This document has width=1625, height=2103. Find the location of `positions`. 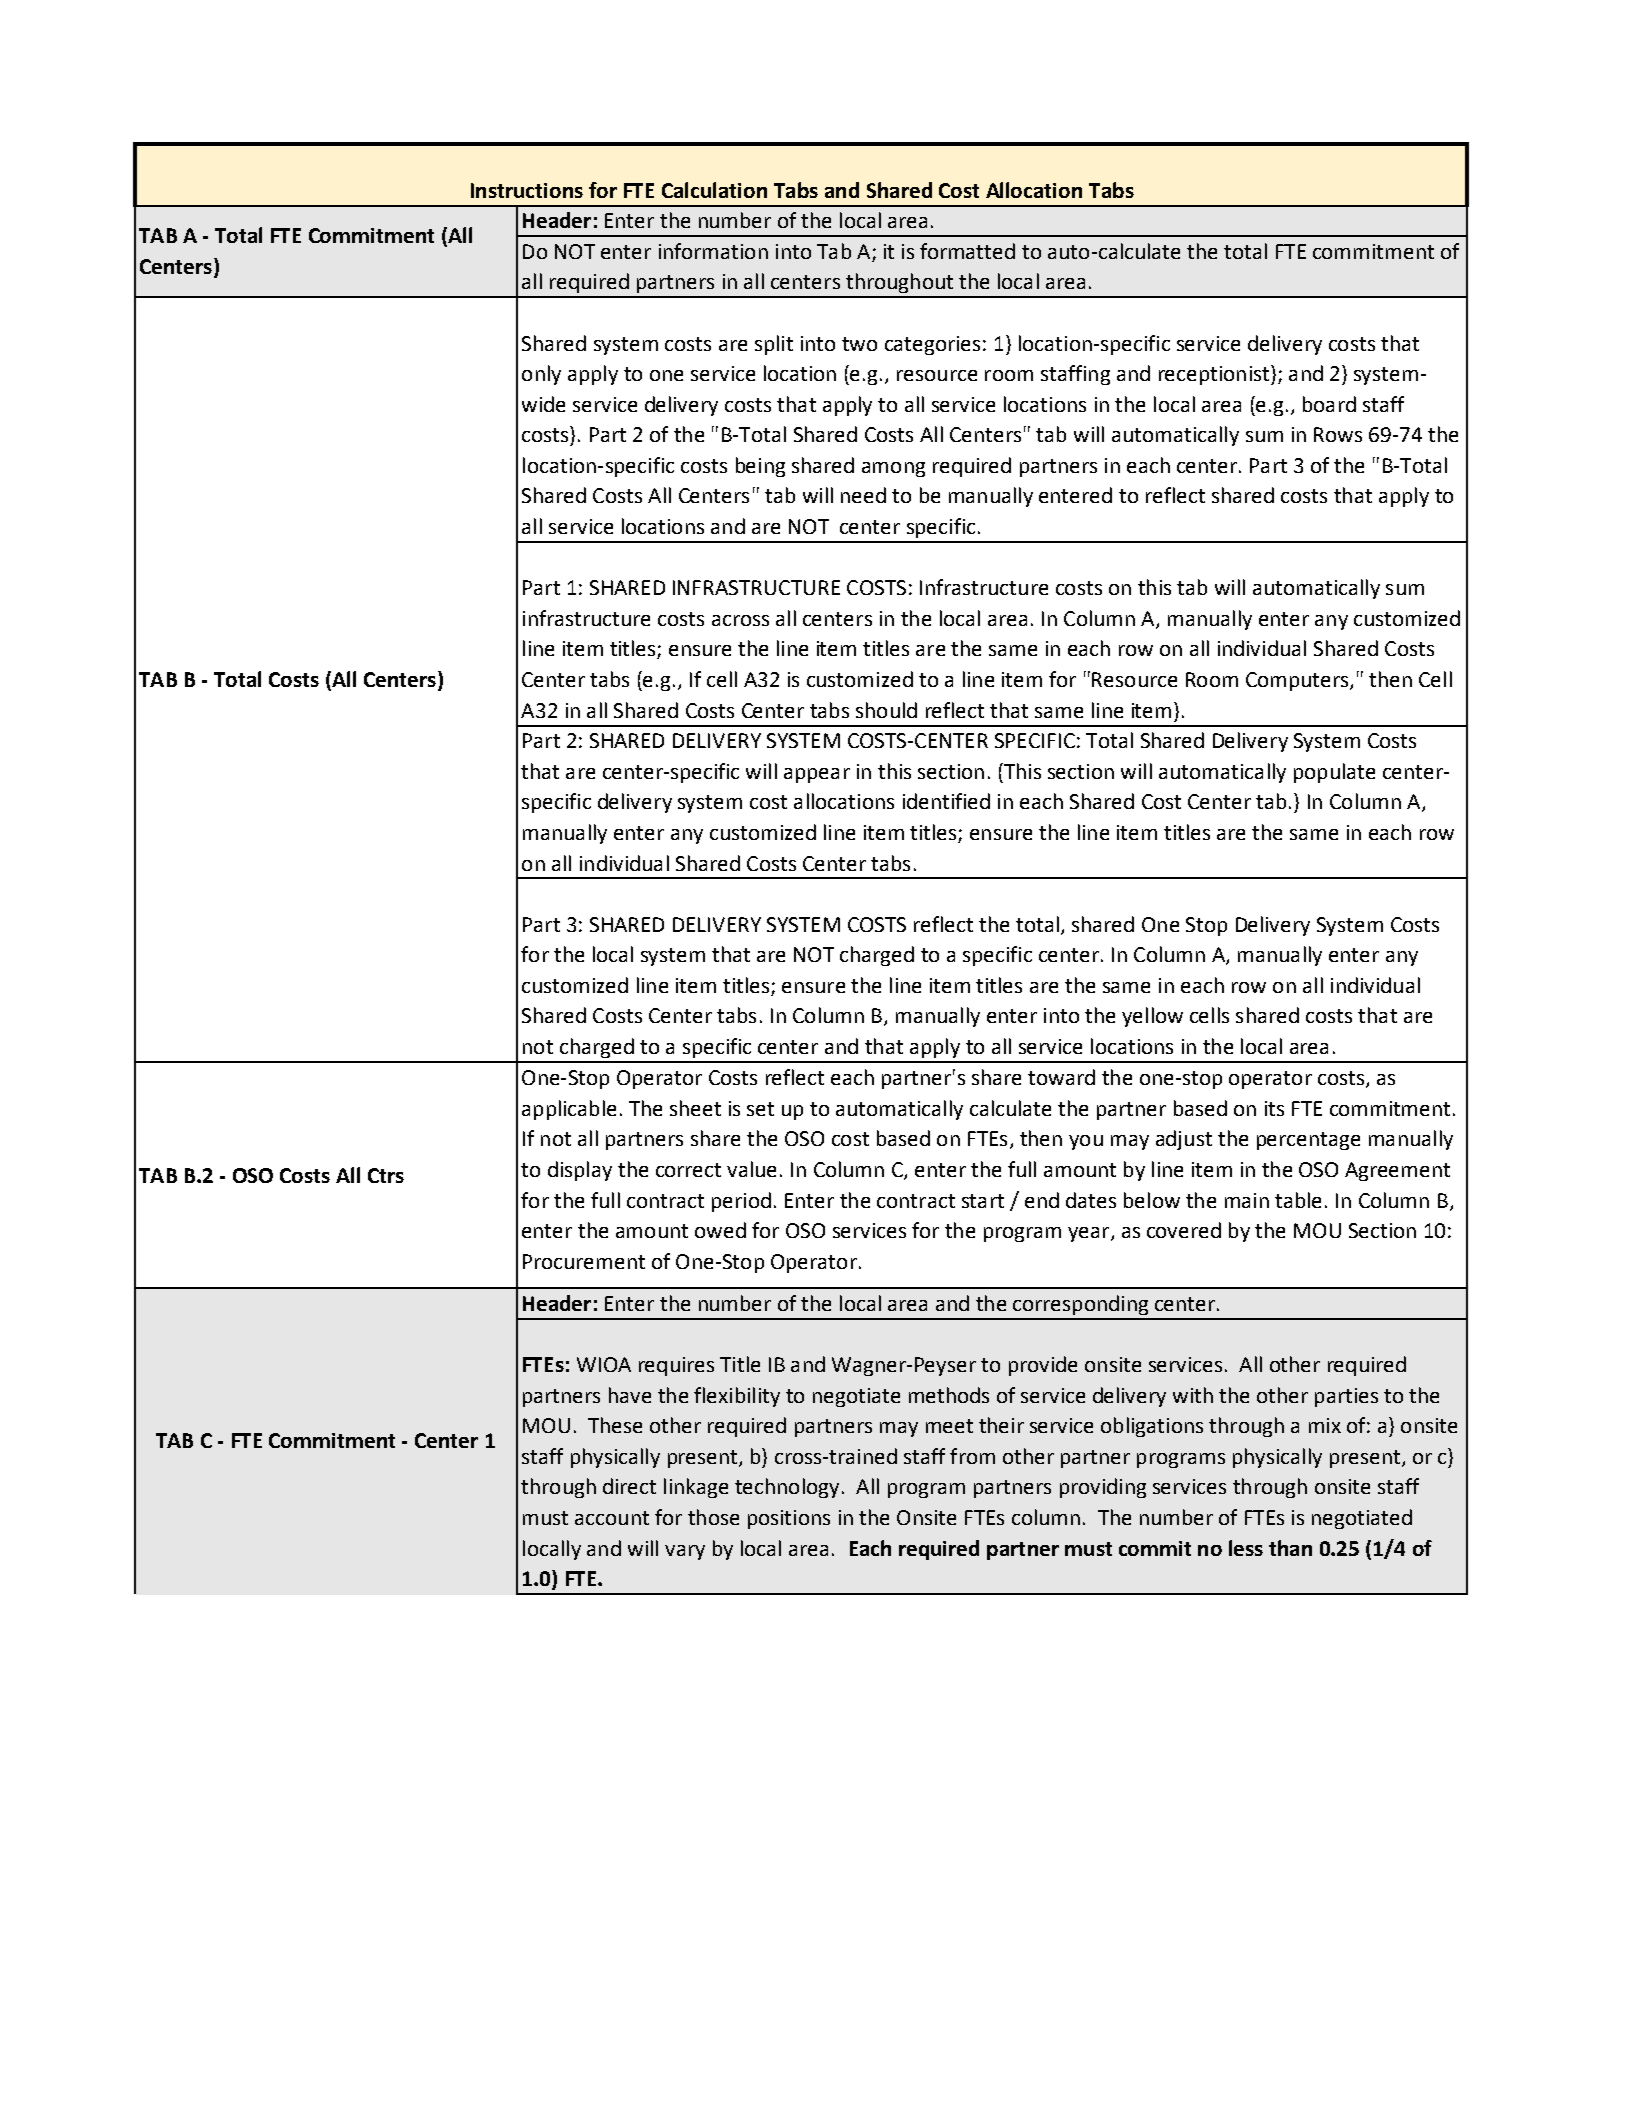

positions is located at coordinates (789, 1519).
